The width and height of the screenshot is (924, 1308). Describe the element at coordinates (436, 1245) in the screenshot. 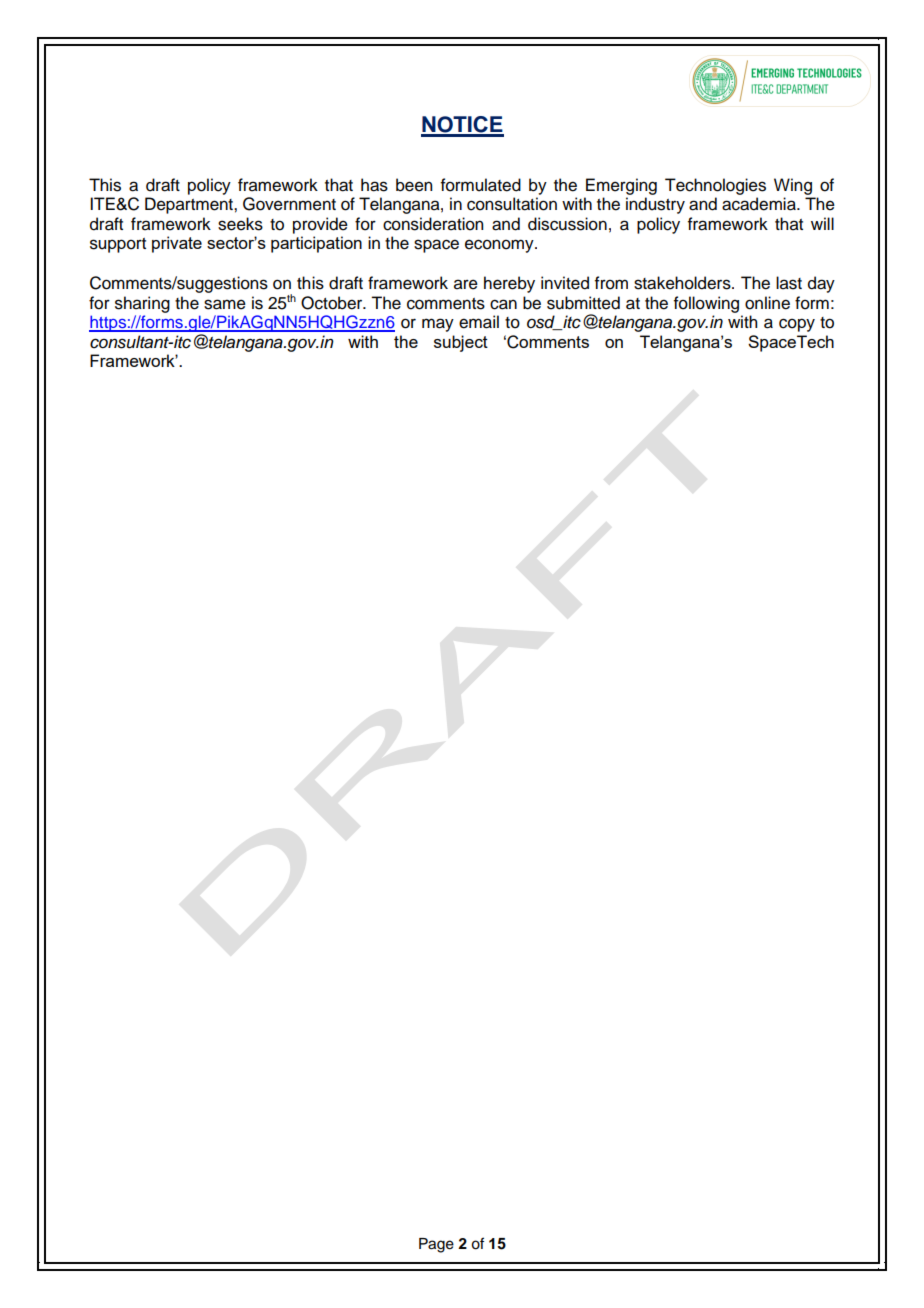

I see `Page` at that location.
